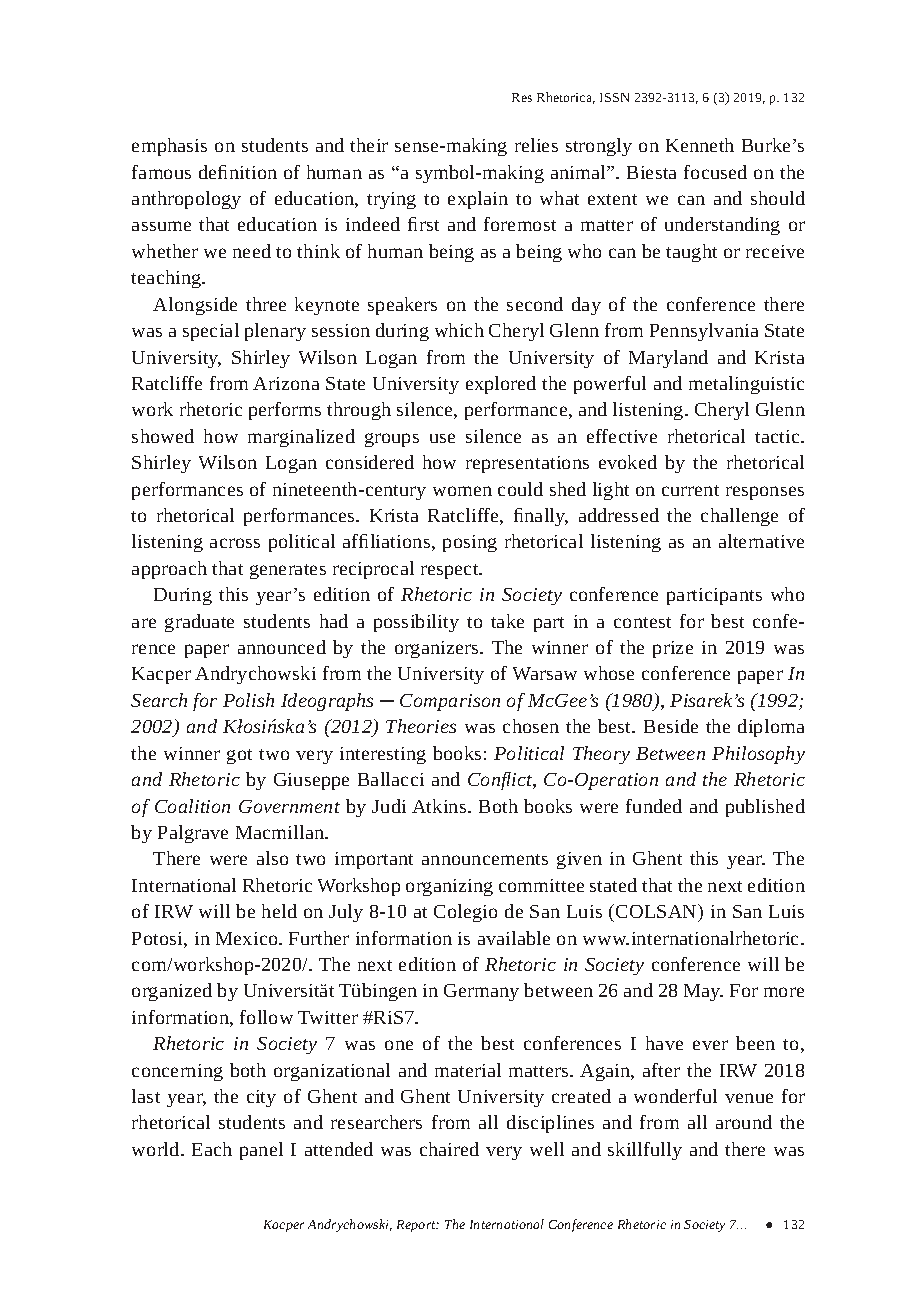  I want to click on defi, so click(213, 172).
